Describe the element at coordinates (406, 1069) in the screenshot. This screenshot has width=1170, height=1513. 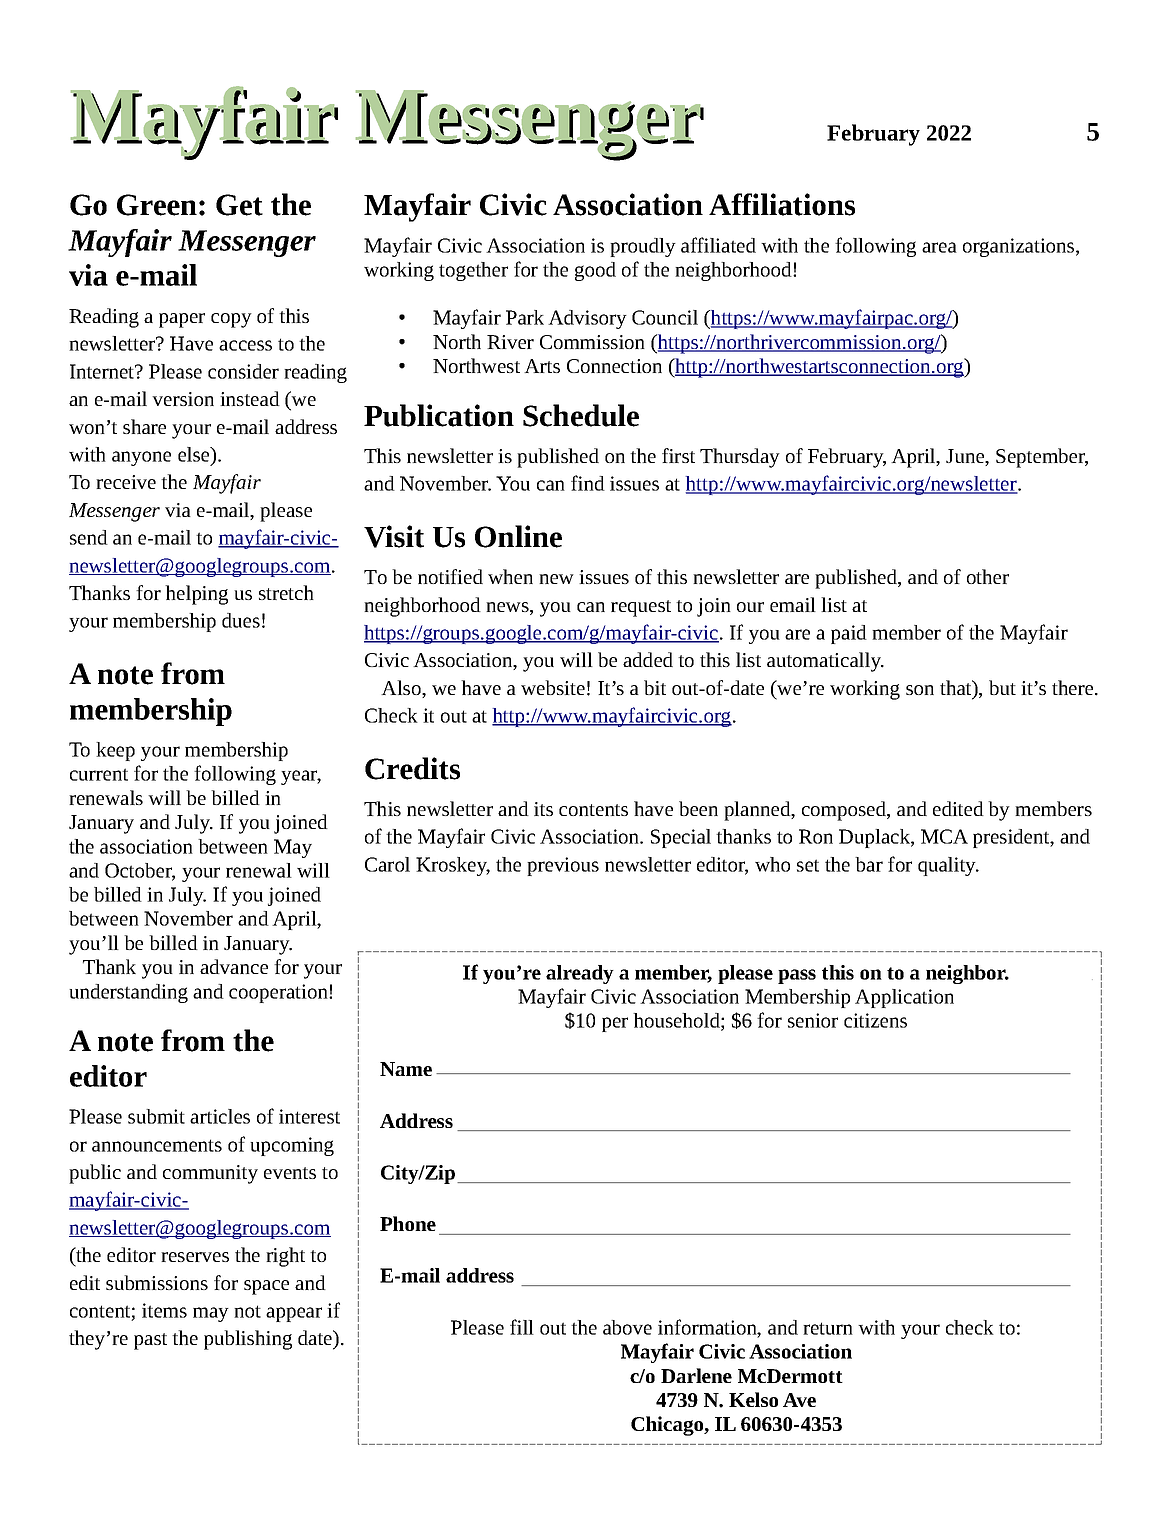
I see `Name` at that location.
